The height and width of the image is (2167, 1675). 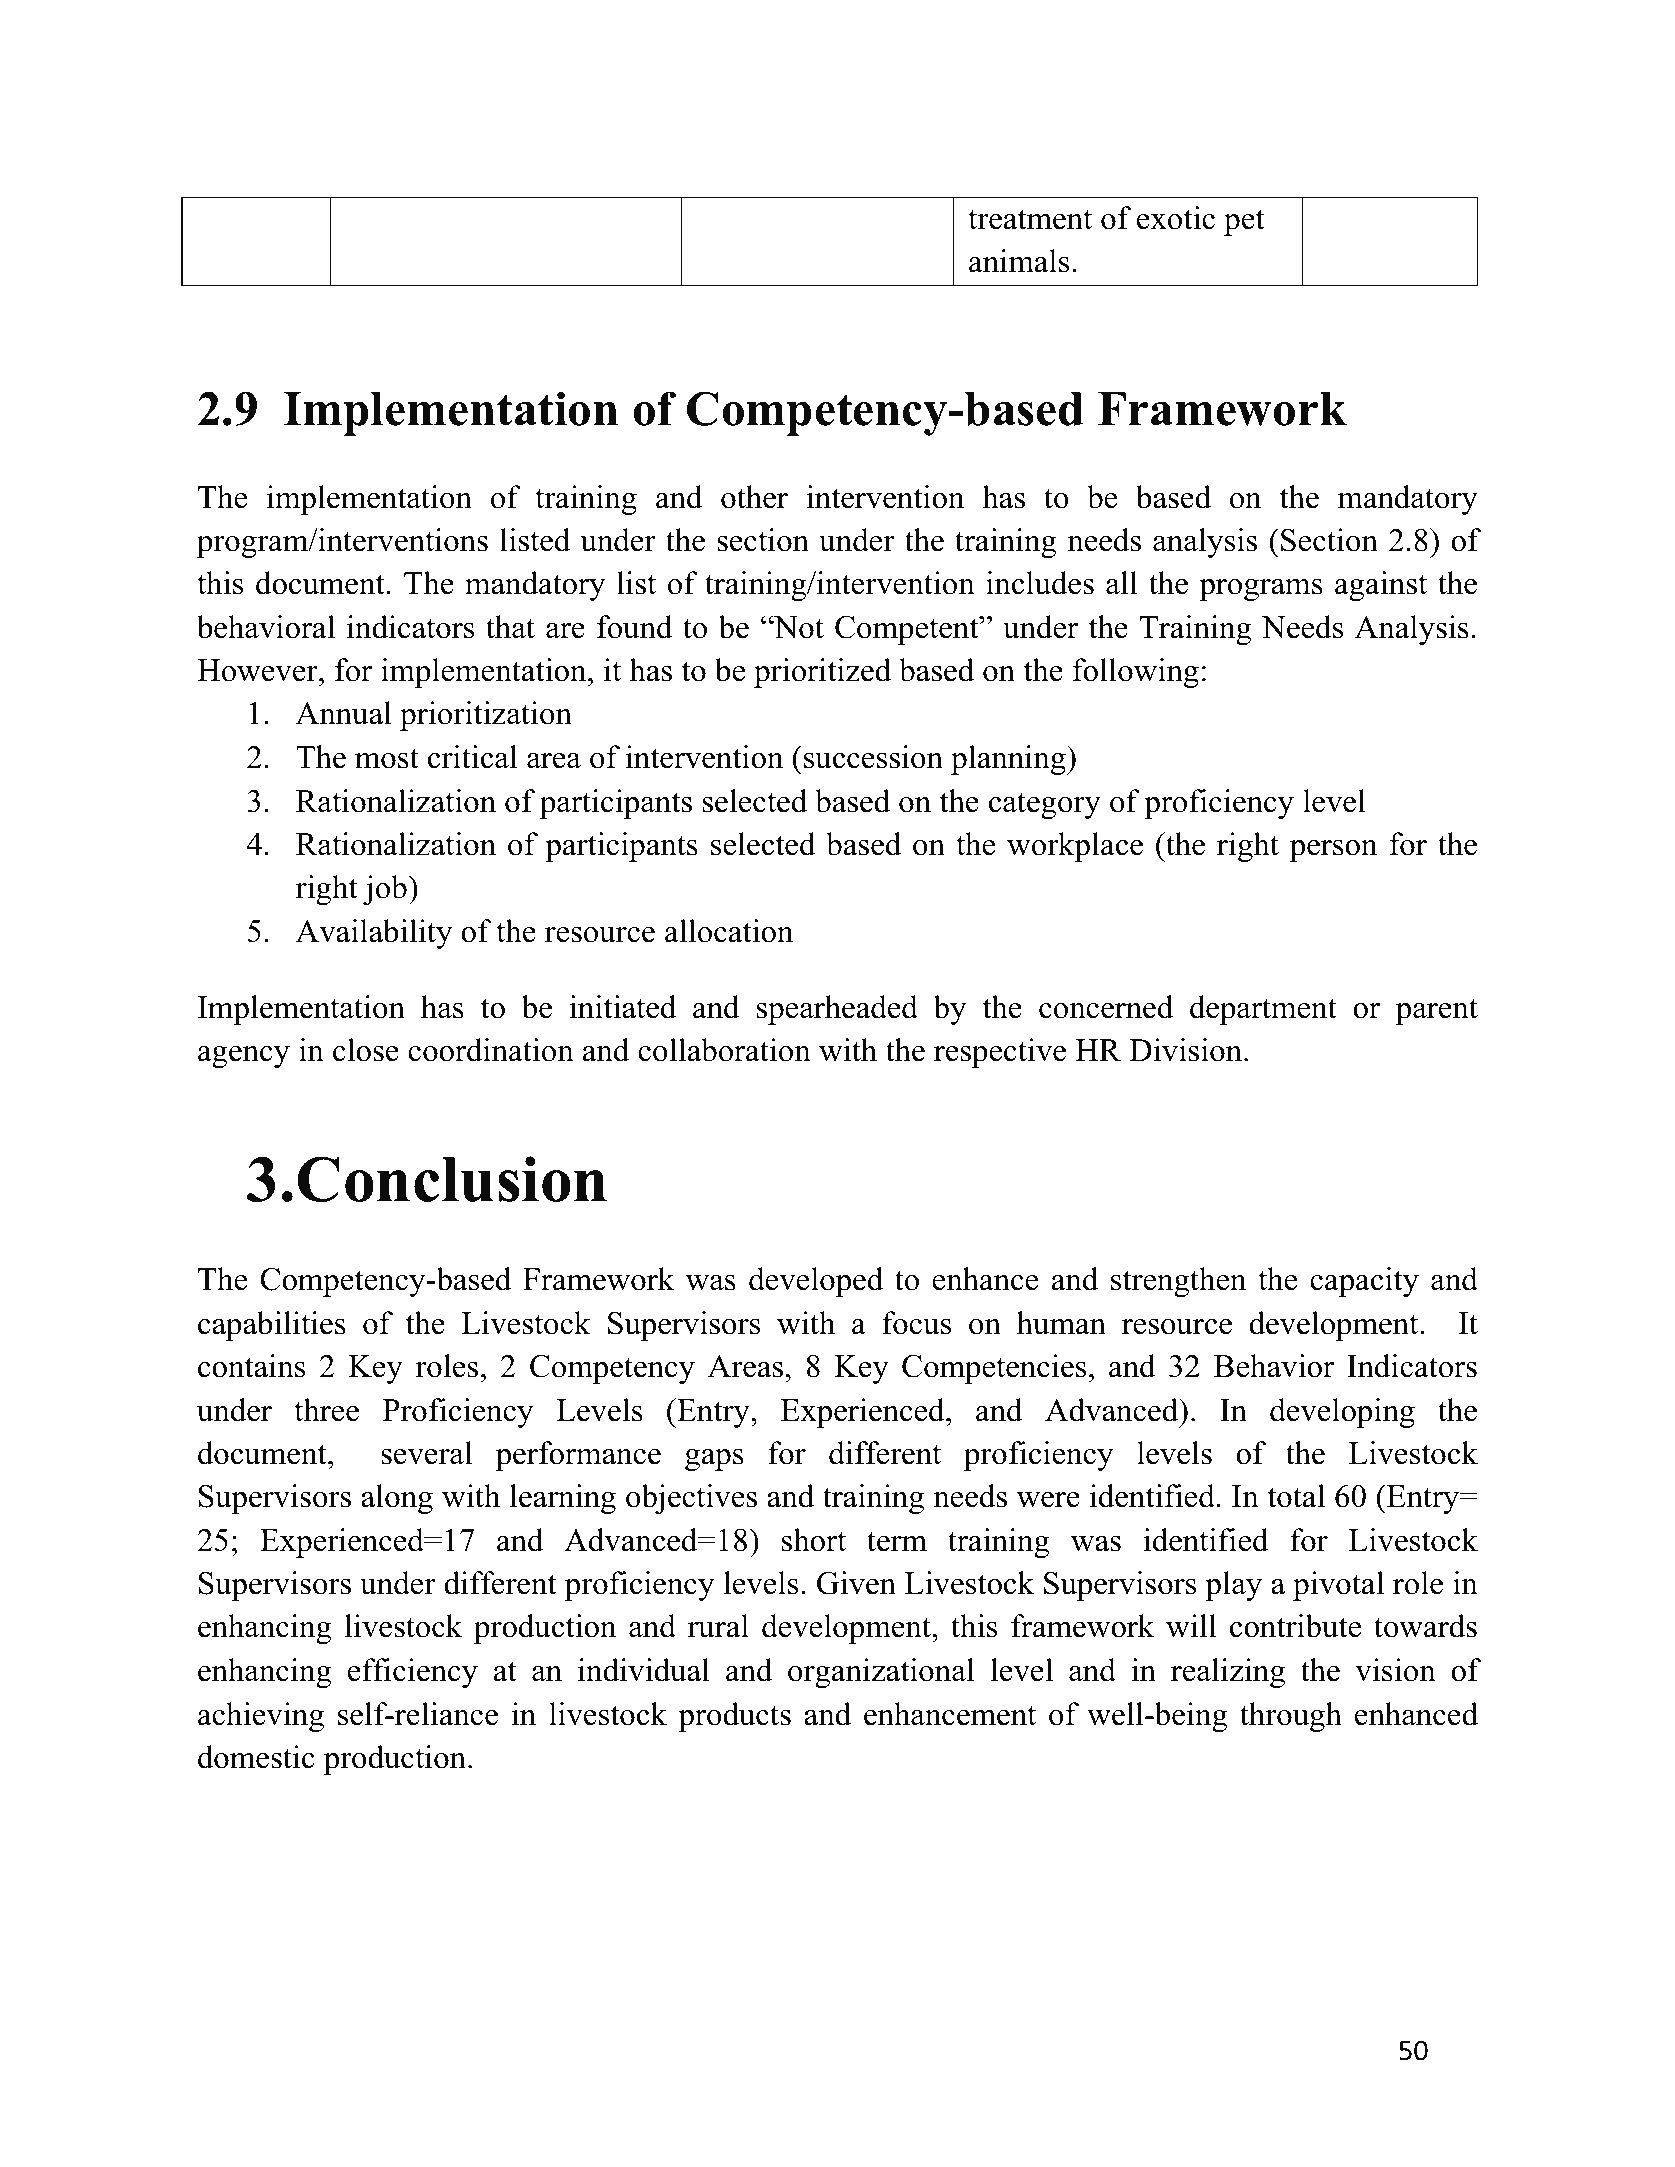 What do you see at coordinates (837, 1010) in the image?
I see `spearheaded` at bounding box center [837, 1010].
